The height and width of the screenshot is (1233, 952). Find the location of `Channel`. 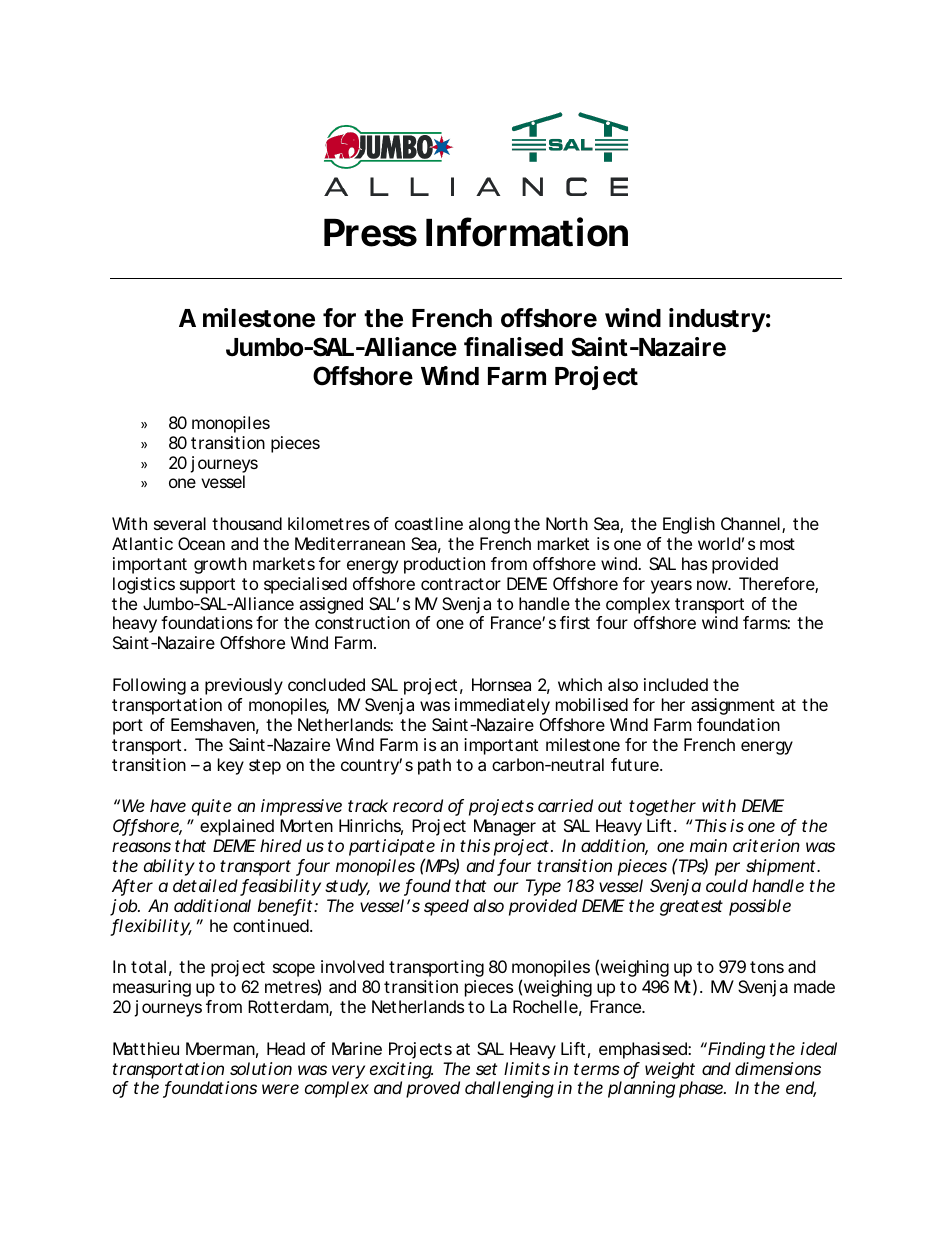

Channel is located at coordinates (750, 523).
